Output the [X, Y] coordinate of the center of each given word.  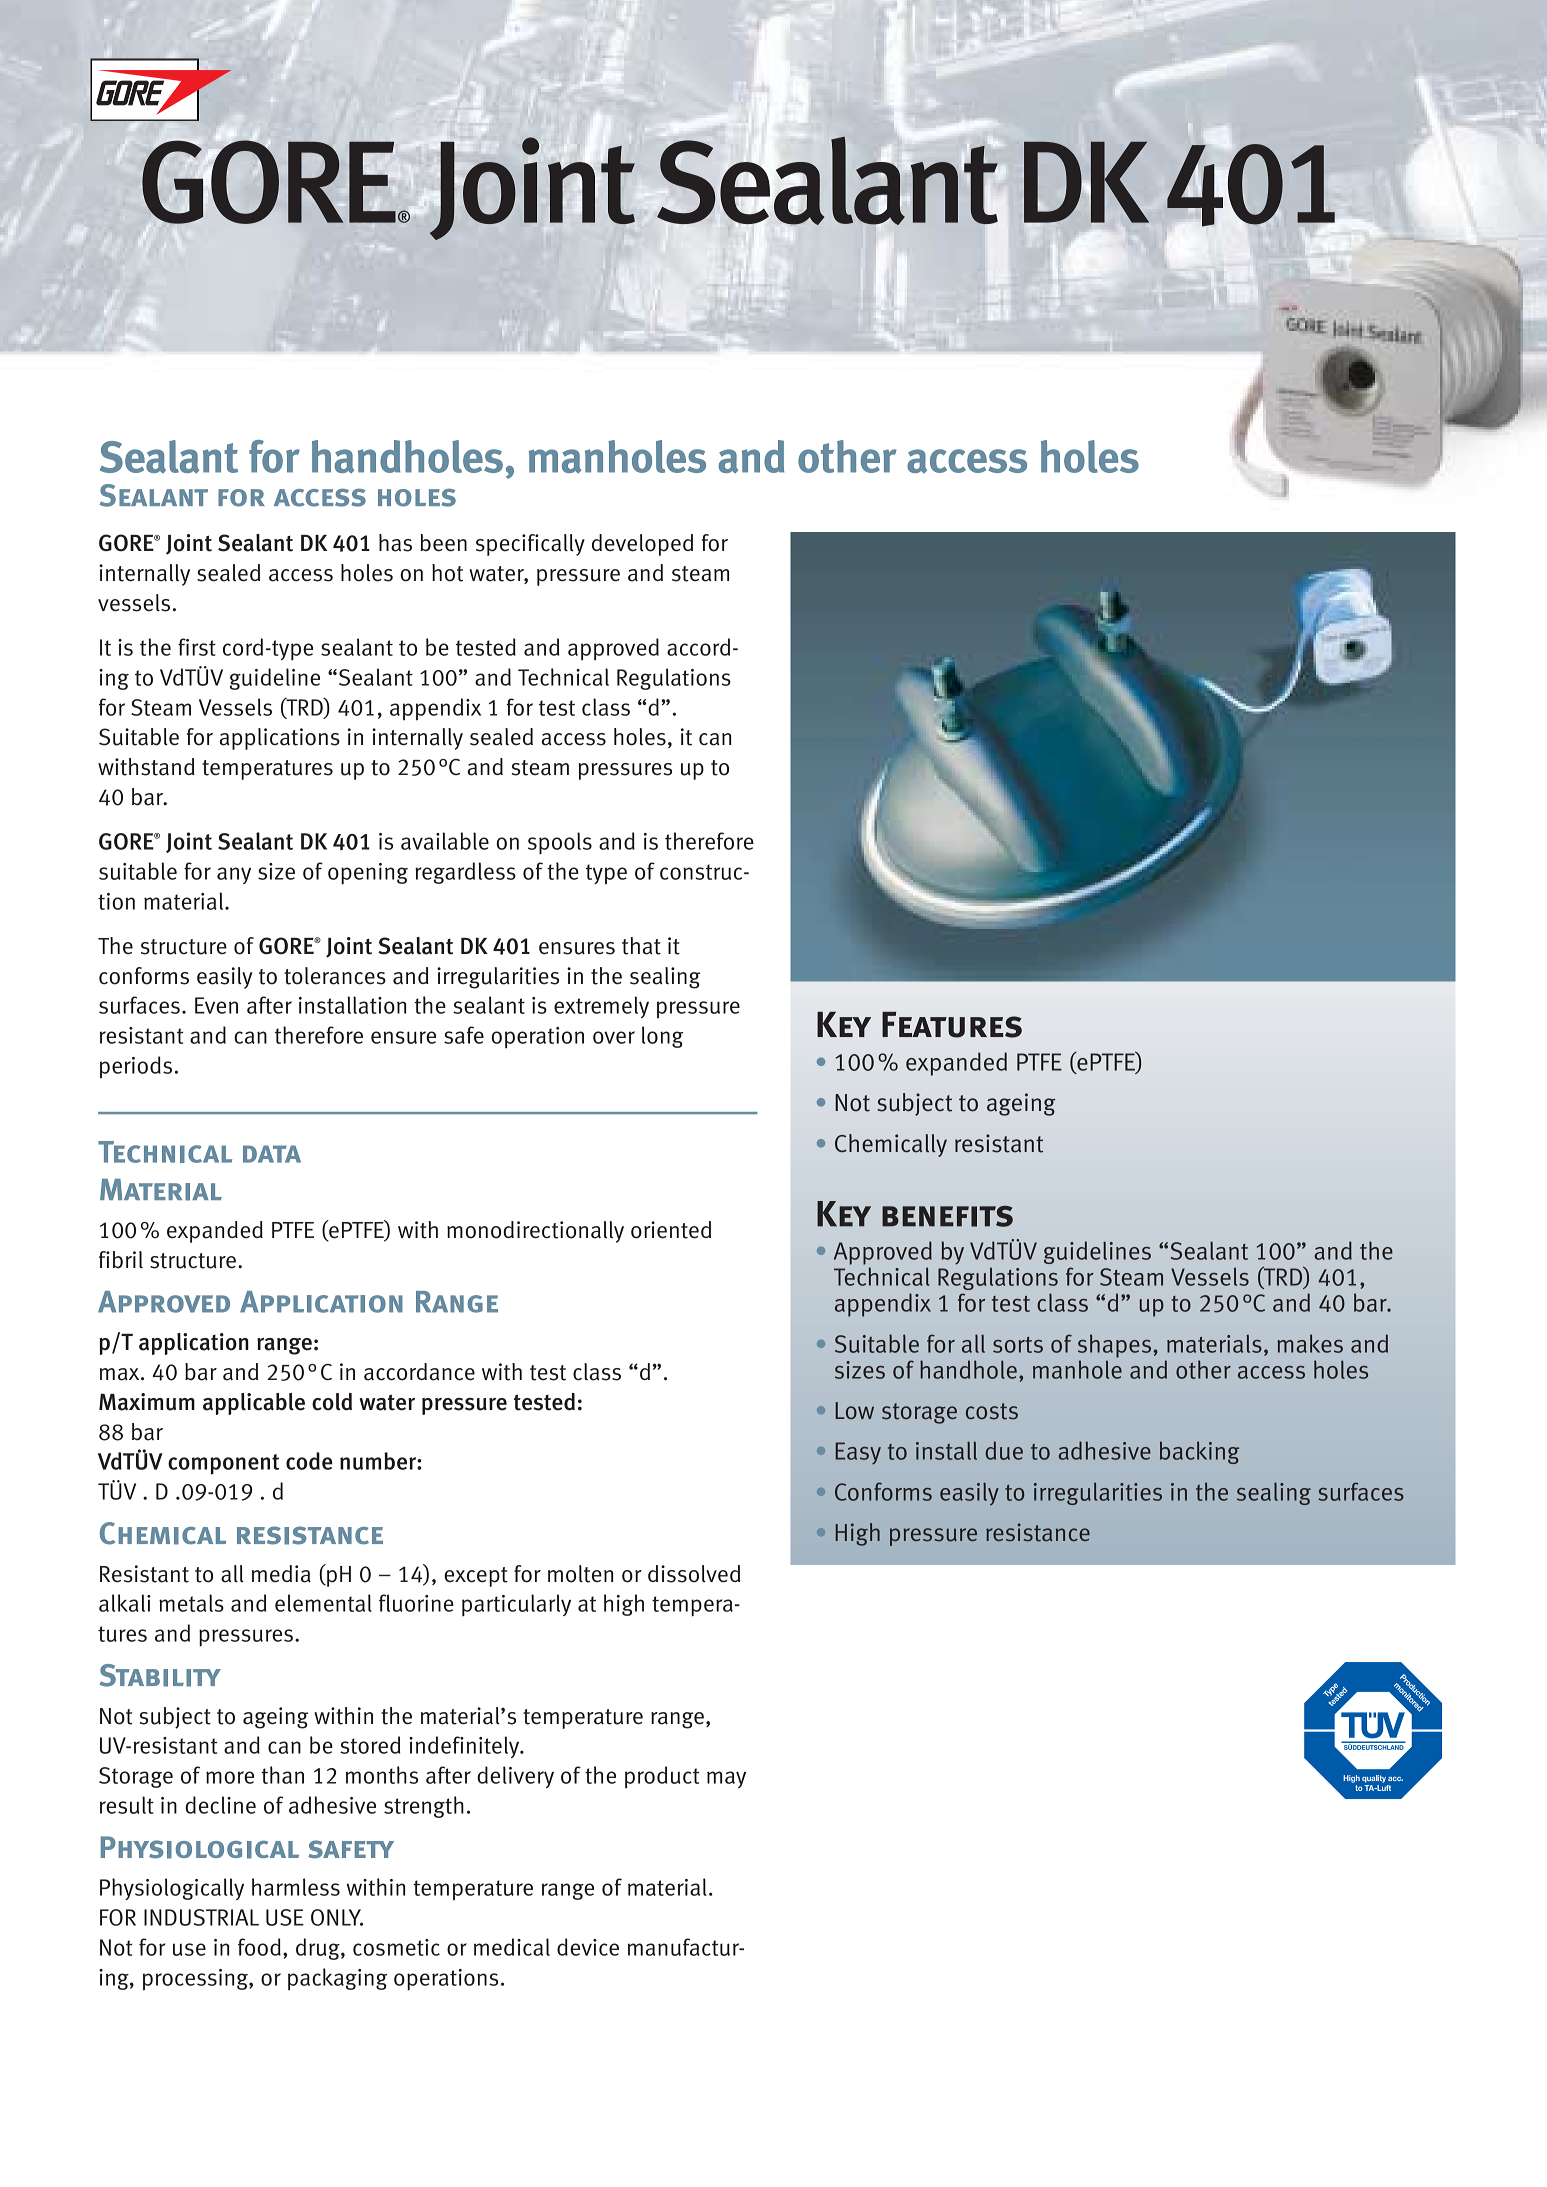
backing [1199, 1452]
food [259, 1947]
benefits [947, 1216]
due [1004, 1450]
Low [855, 1410]
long [662, 1037]
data [272, 1154]
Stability [160, 1675]
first [197, 647]
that [641, 946]
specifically [530, 545]
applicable [254, 1404]
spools [560, 843]
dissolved [694, 1574]
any [234, 875]
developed [642, 545]
